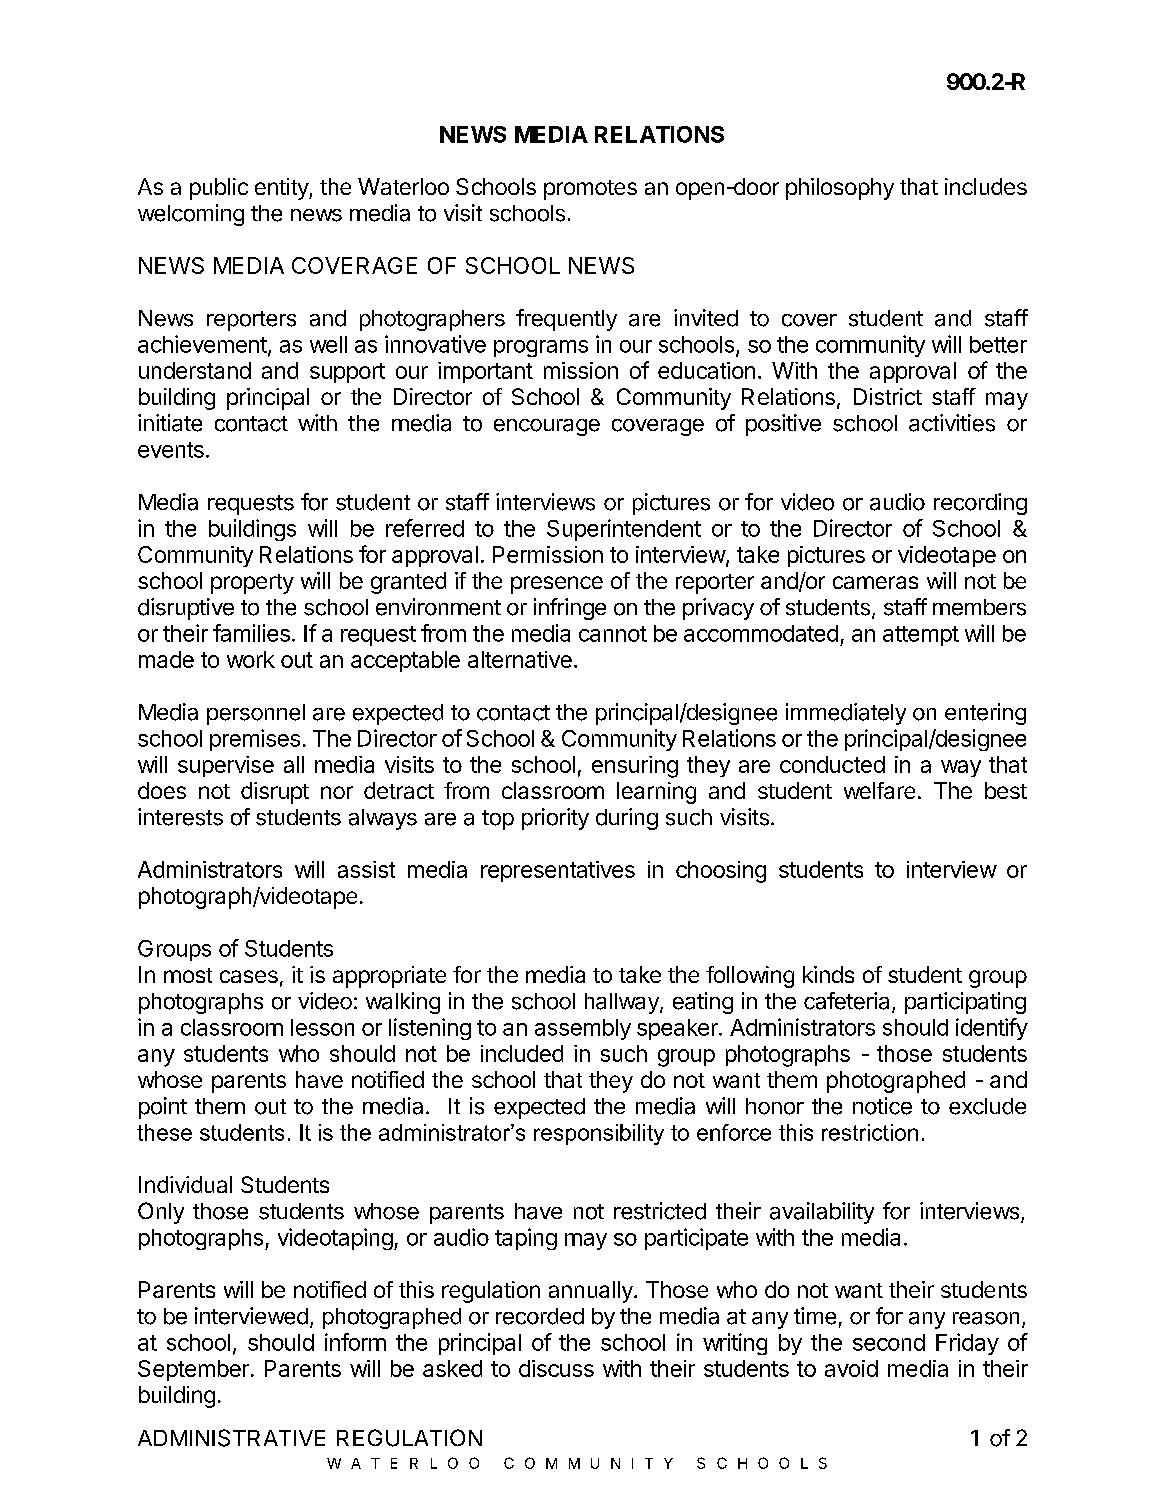 This document has height=1507, width=1164. Describe the element at coordinates (879, 790) in the document. I see `welfare` at that location.
